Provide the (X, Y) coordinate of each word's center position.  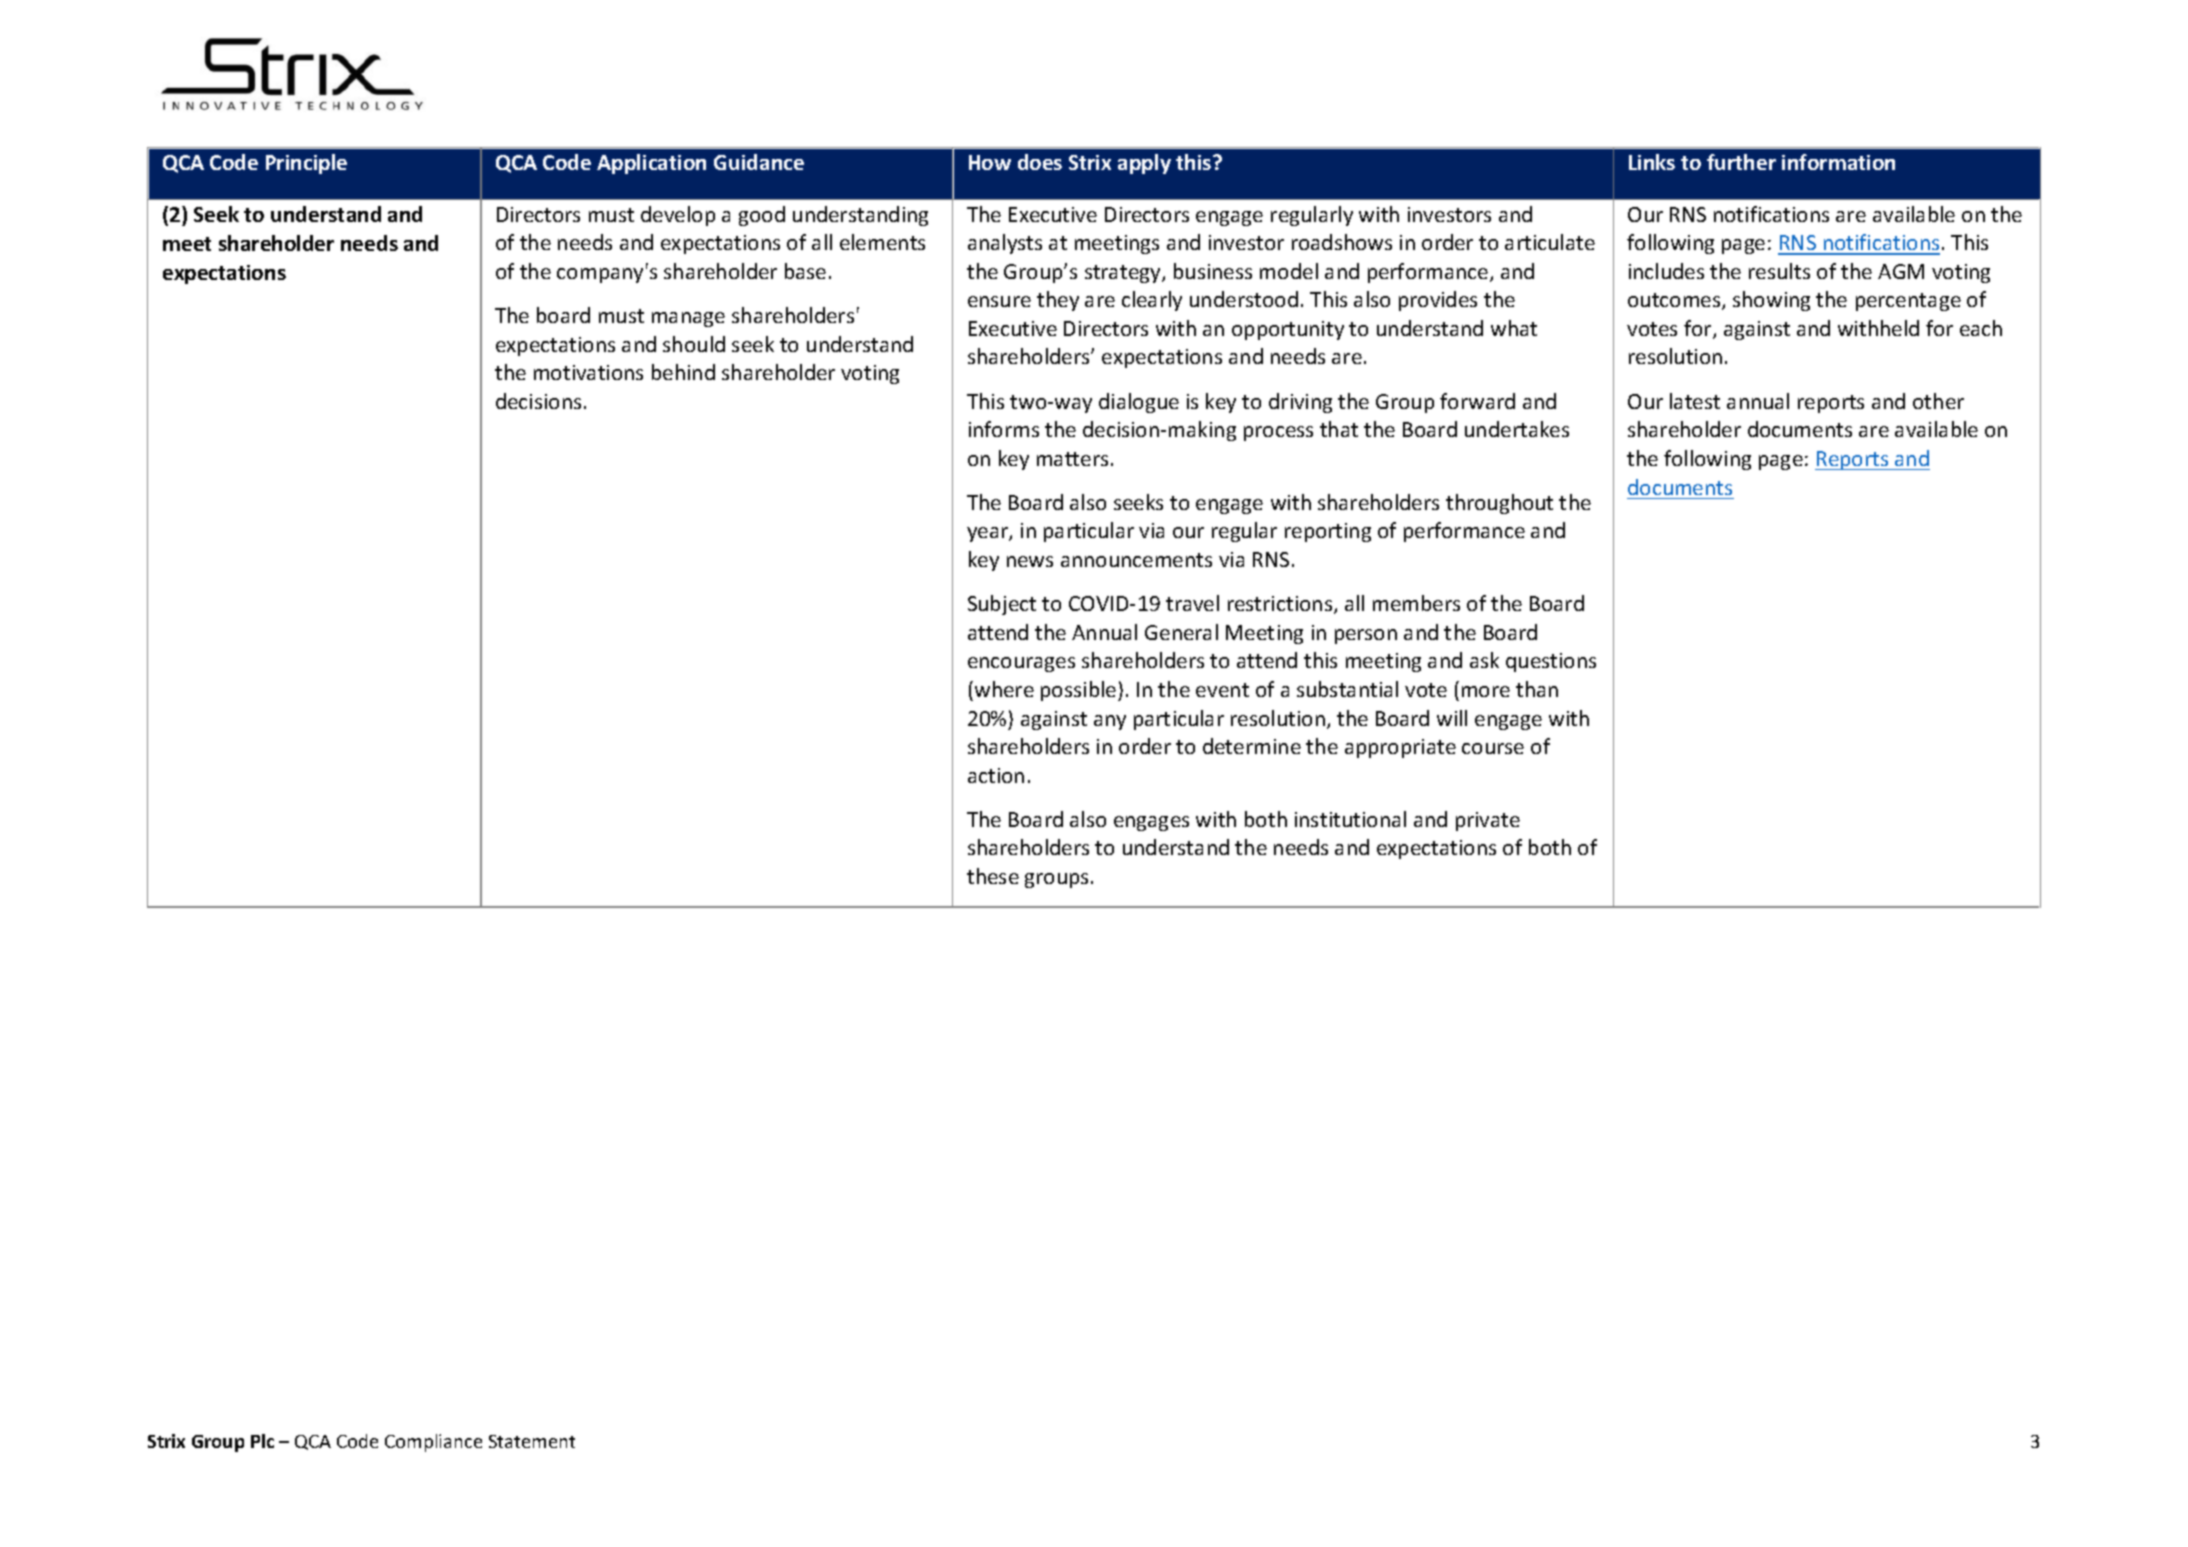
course (1493, 748)
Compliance (433, 1443)
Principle (306, 164)
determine (1252, 746)
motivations (588, 372)
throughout (1499, 504)
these (993, 876)
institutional (1350, 819)
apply (1144, 164)
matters (1072, 459)
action (996, 775)
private (1488, 821)
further (1741, 162)
